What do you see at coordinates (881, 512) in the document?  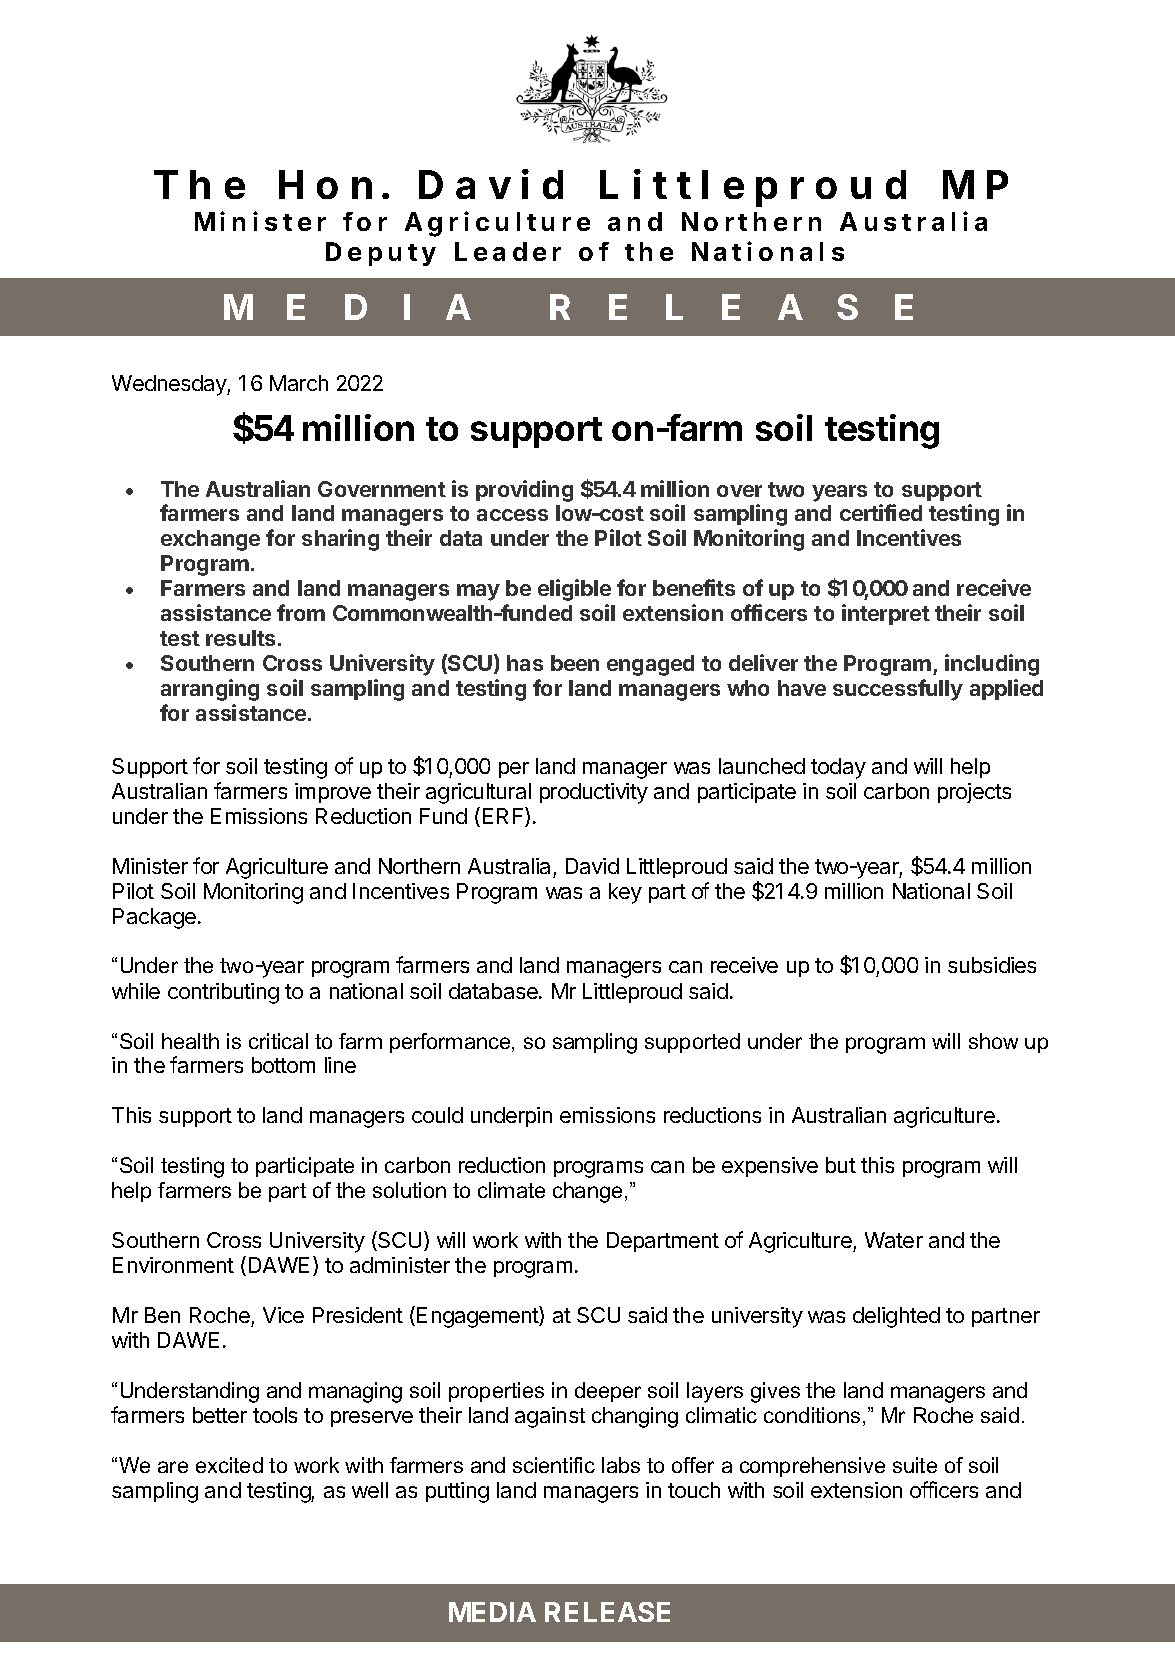 I see `certified` at bounding box center [881, 512].
